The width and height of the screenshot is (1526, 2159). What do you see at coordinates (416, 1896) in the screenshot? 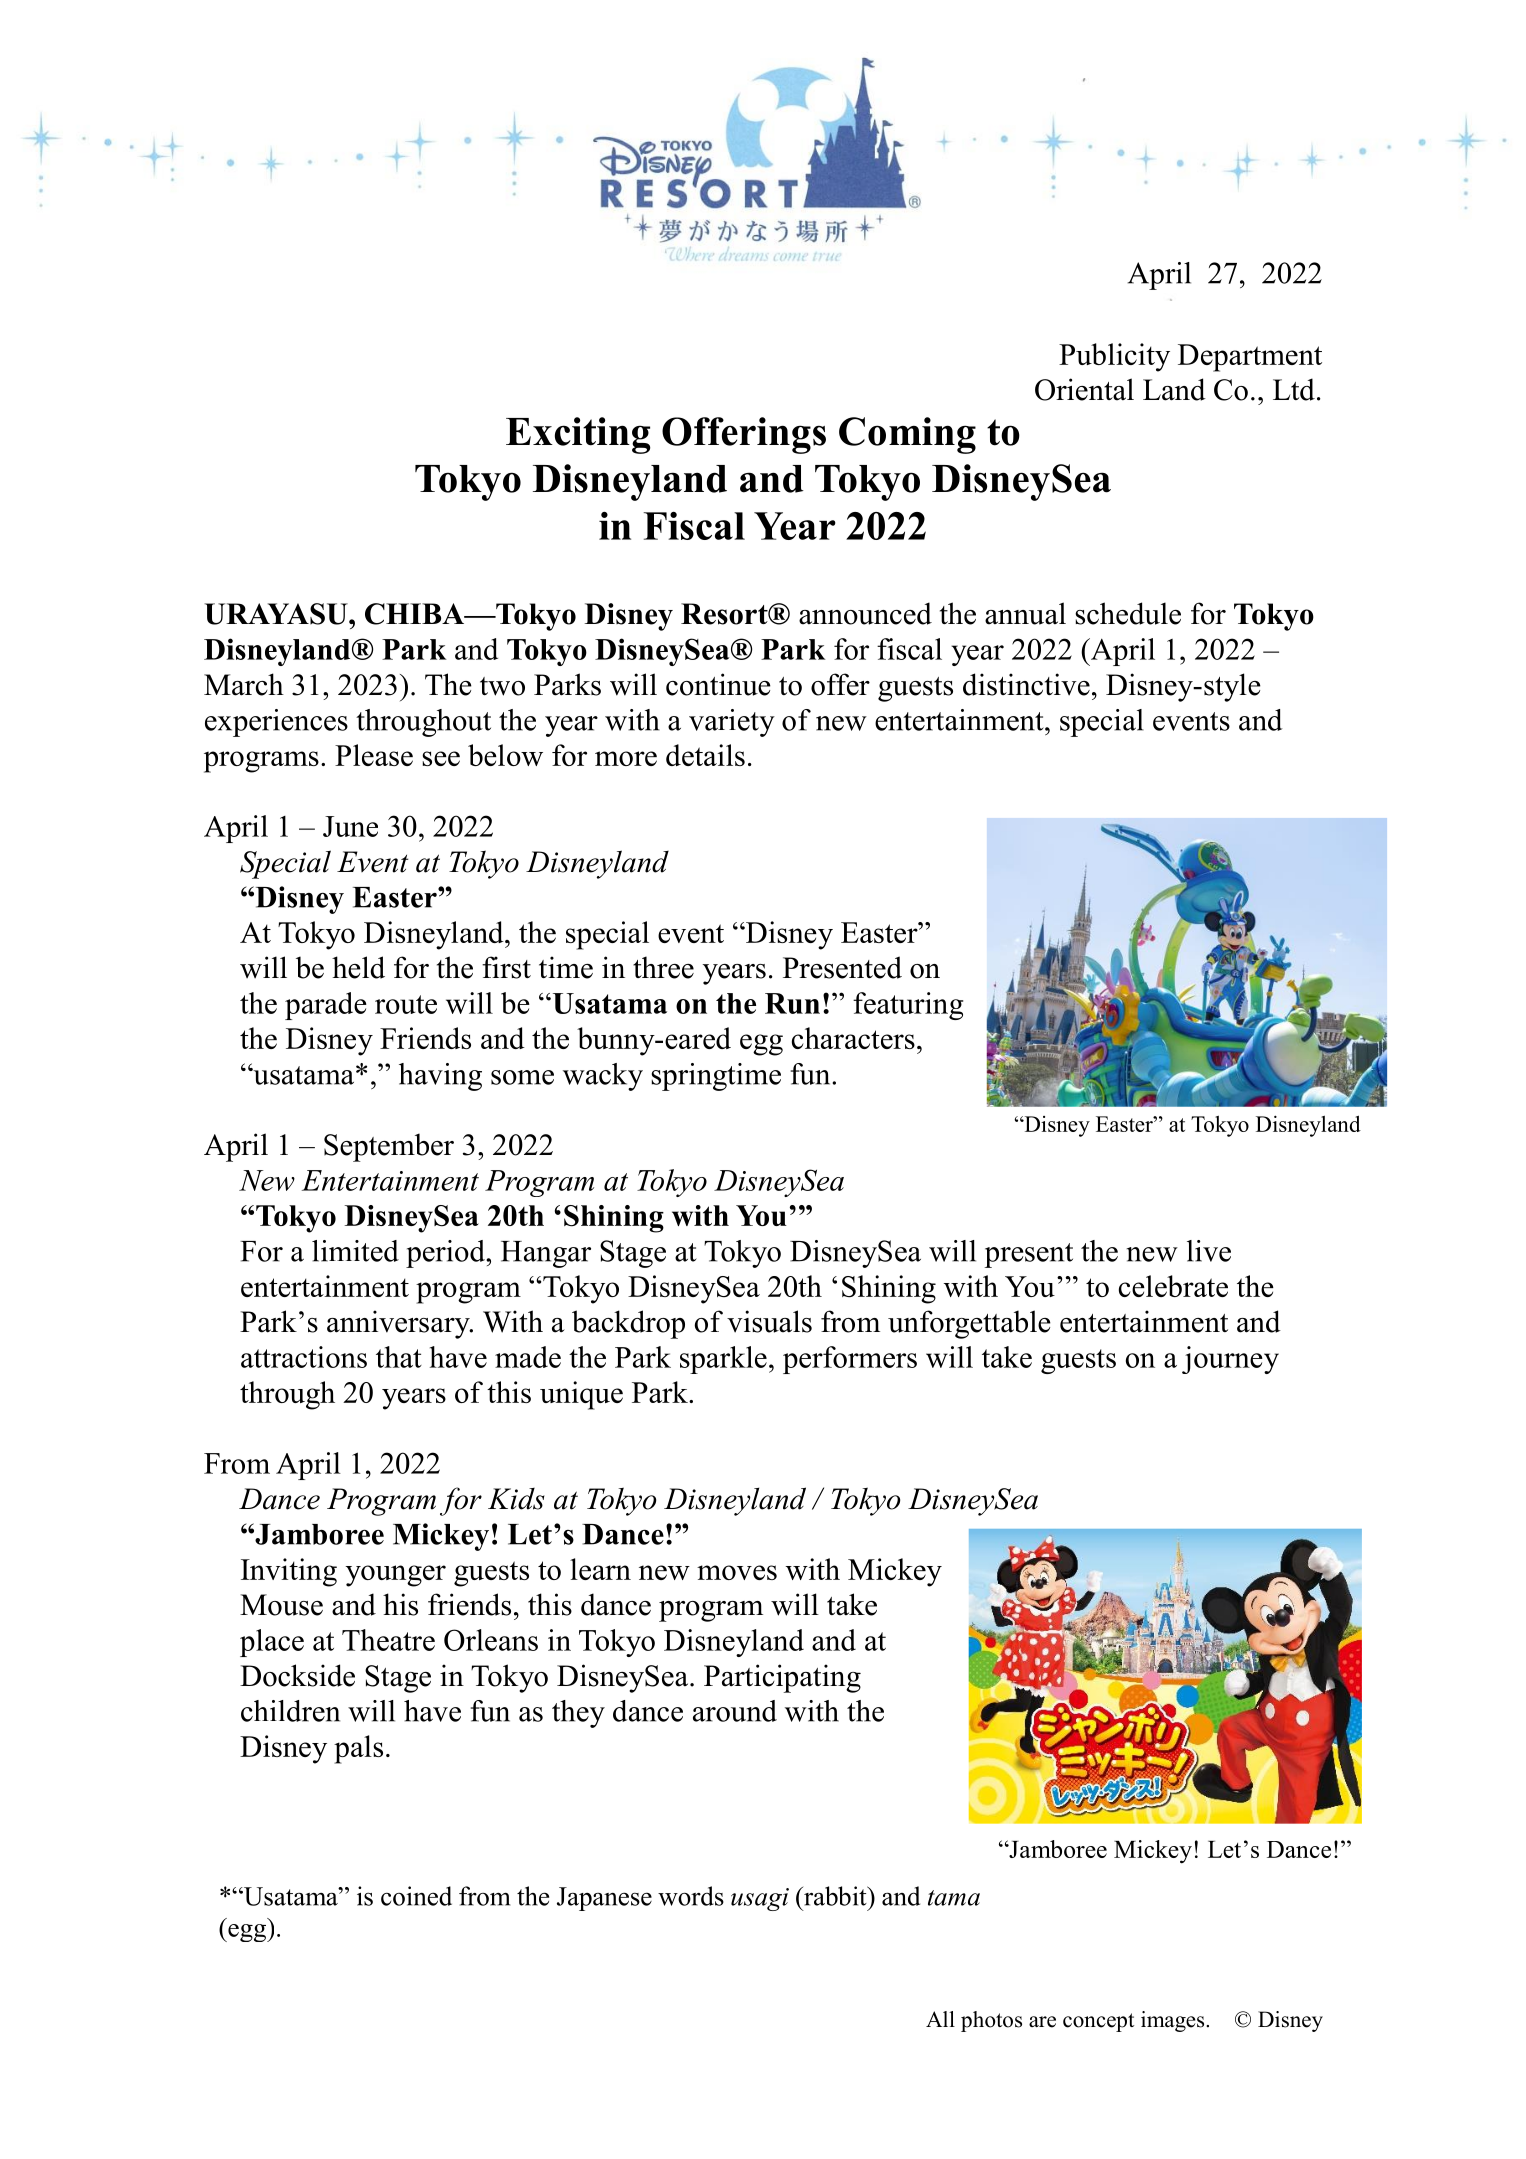
I see `coined` at bounding box center [416, 1896].
